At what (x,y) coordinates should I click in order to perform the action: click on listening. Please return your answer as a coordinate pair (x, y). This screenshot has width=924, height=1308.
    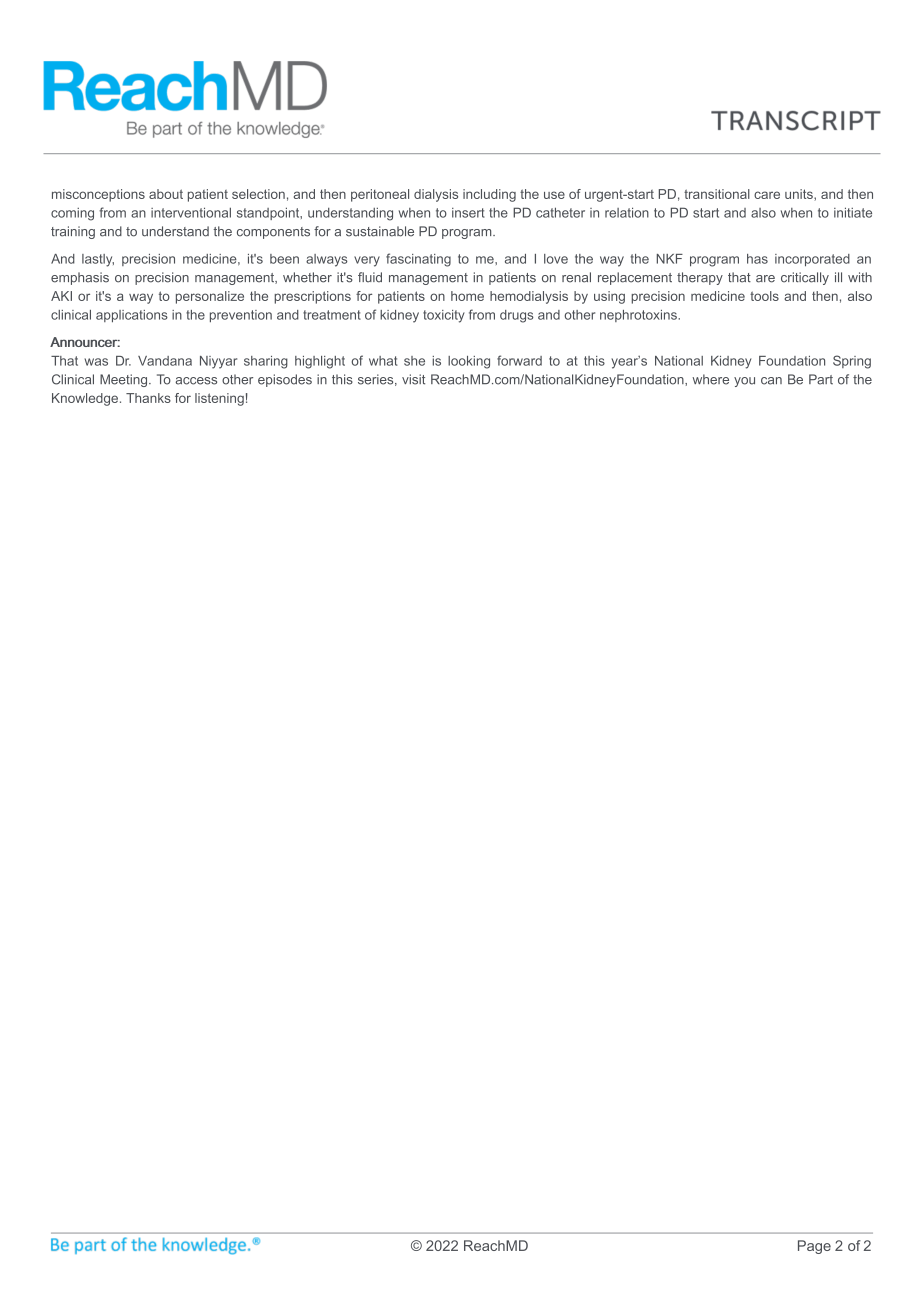
    Looking at the image, I should click on (219, 399).
